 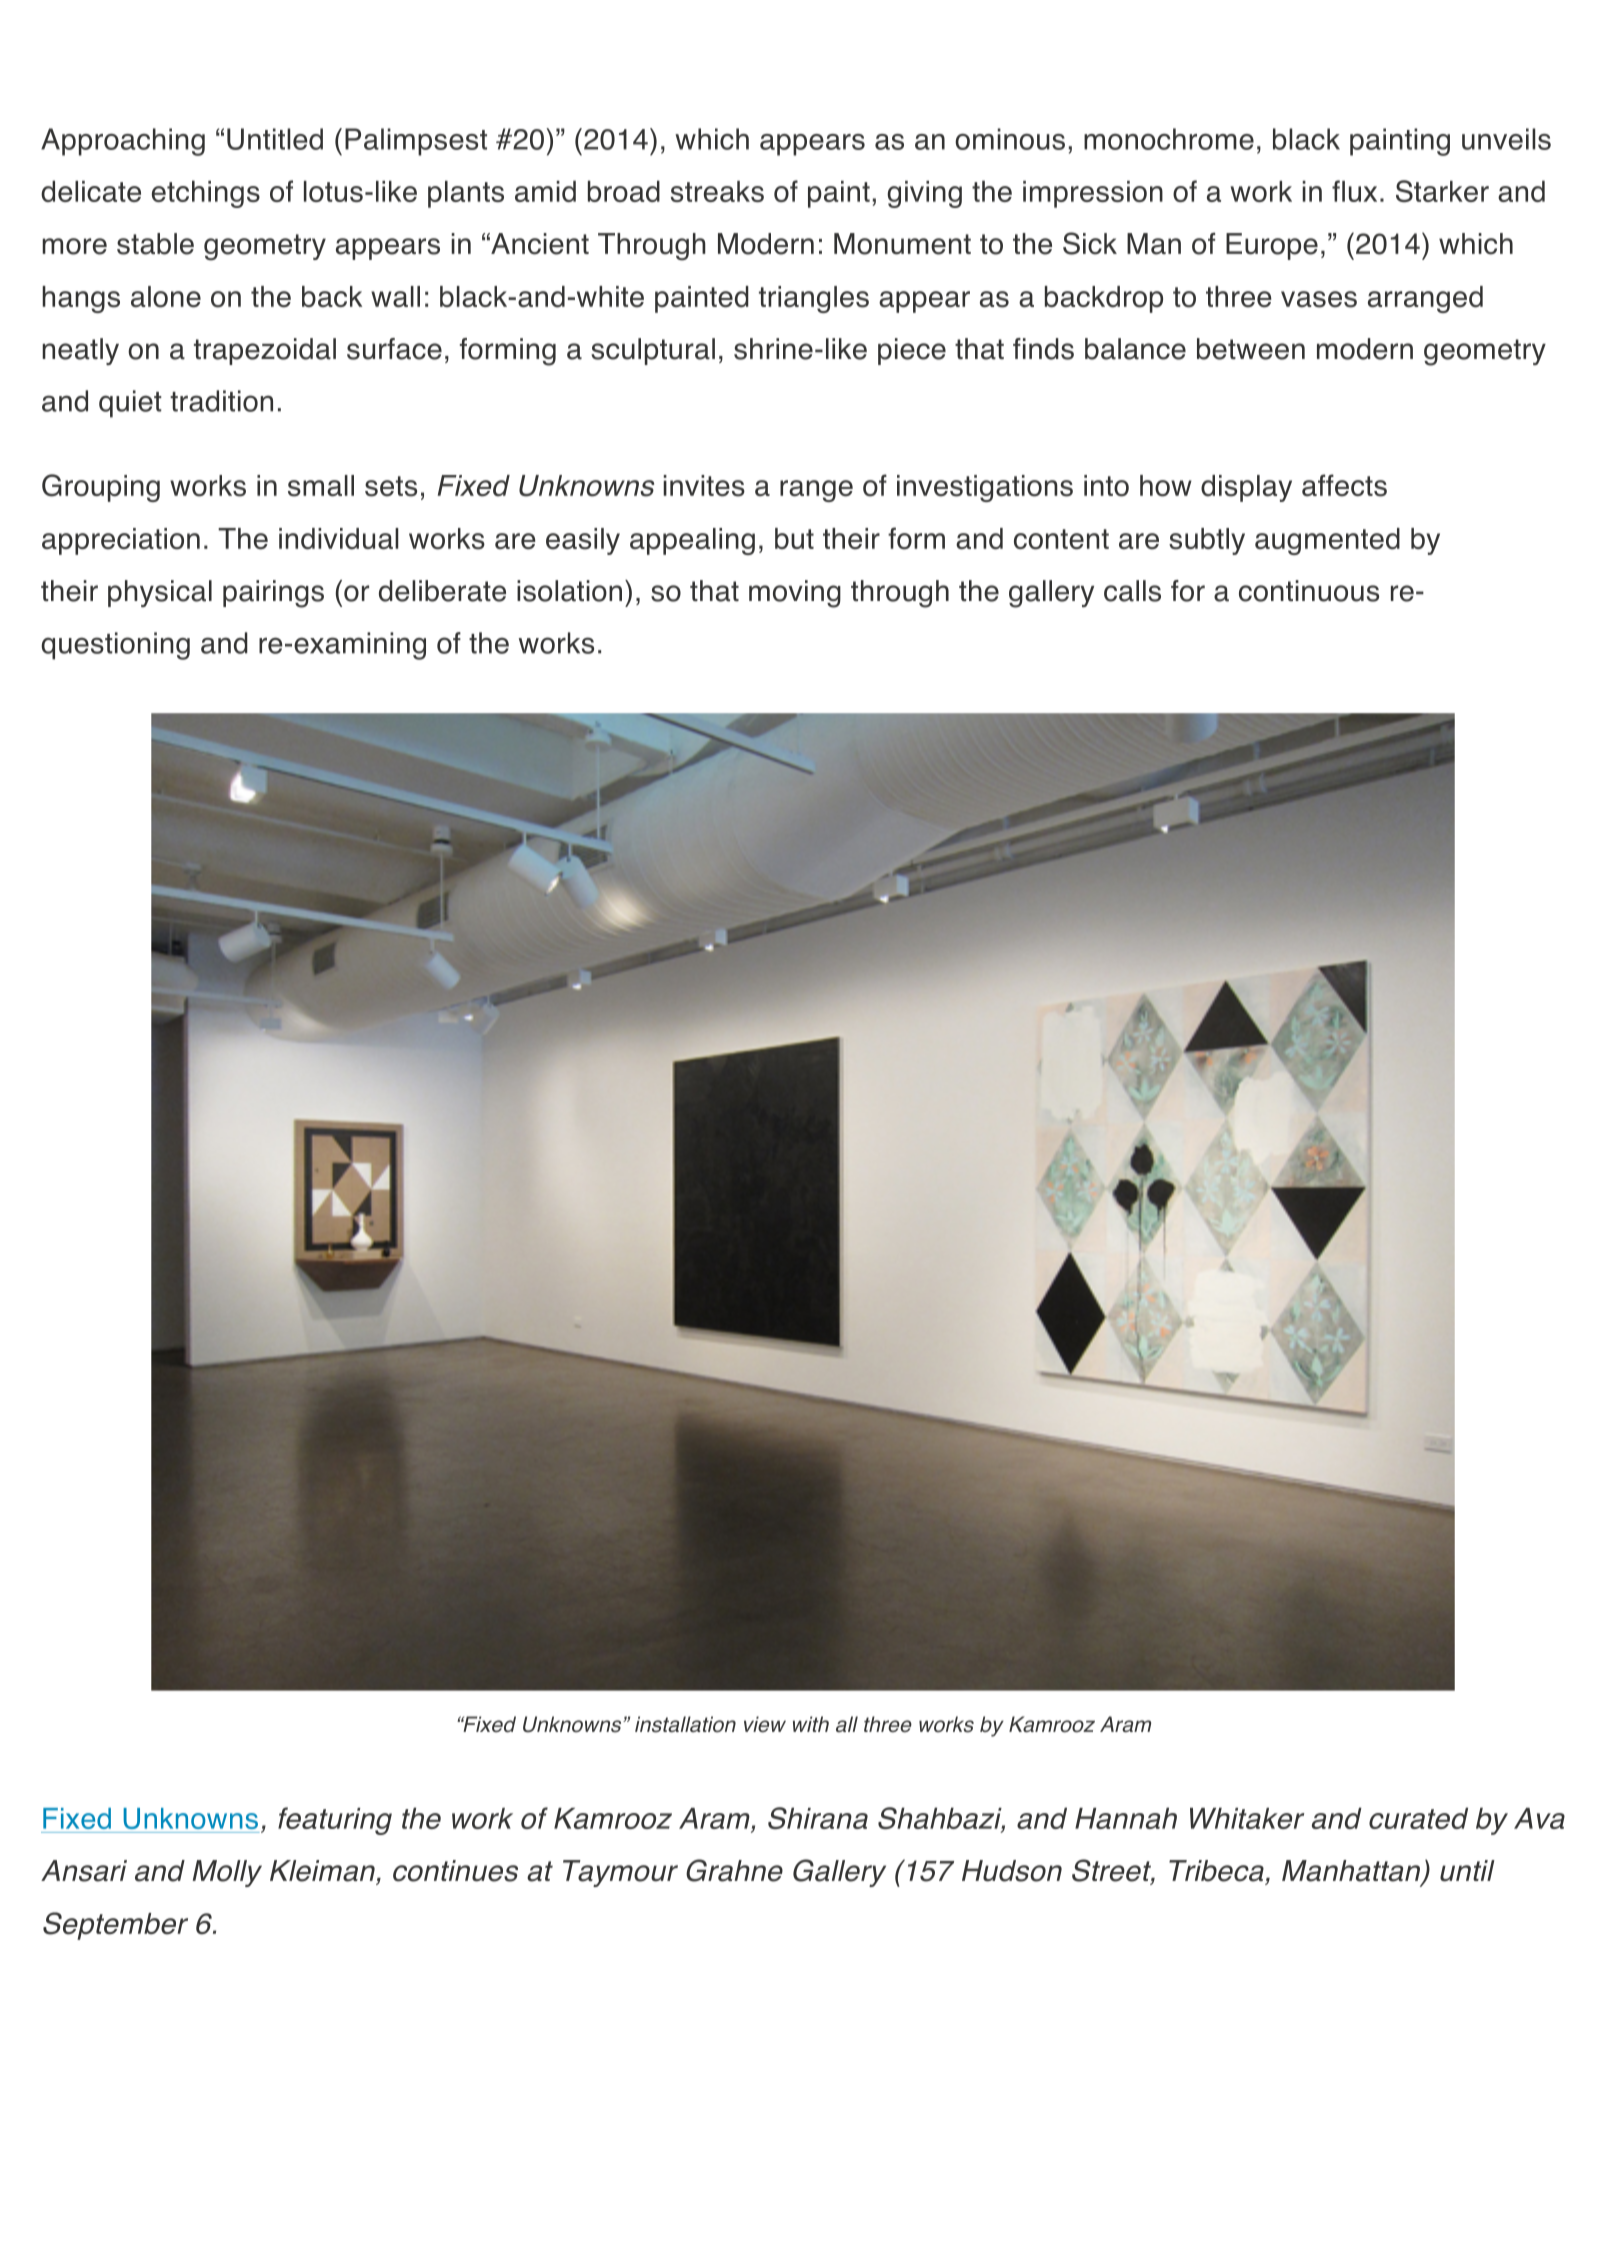 What do you see at coordinates (1354, 191) in the page?
I see `flux` at bounding box center [1354, 191].
